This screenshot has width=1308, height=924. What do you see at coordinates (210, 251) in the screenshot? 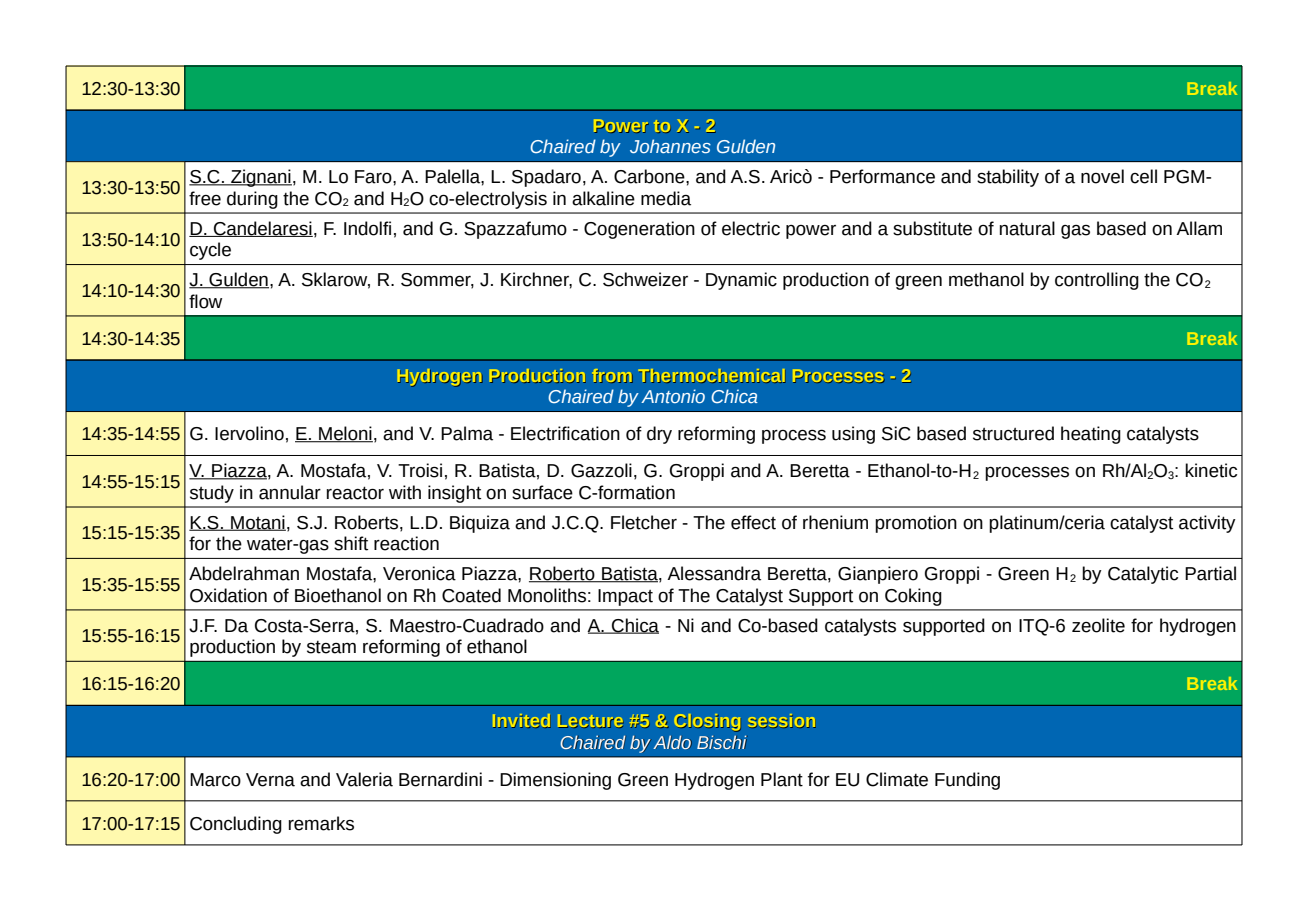
I see `cycle` at bounding box center [210, 251].
